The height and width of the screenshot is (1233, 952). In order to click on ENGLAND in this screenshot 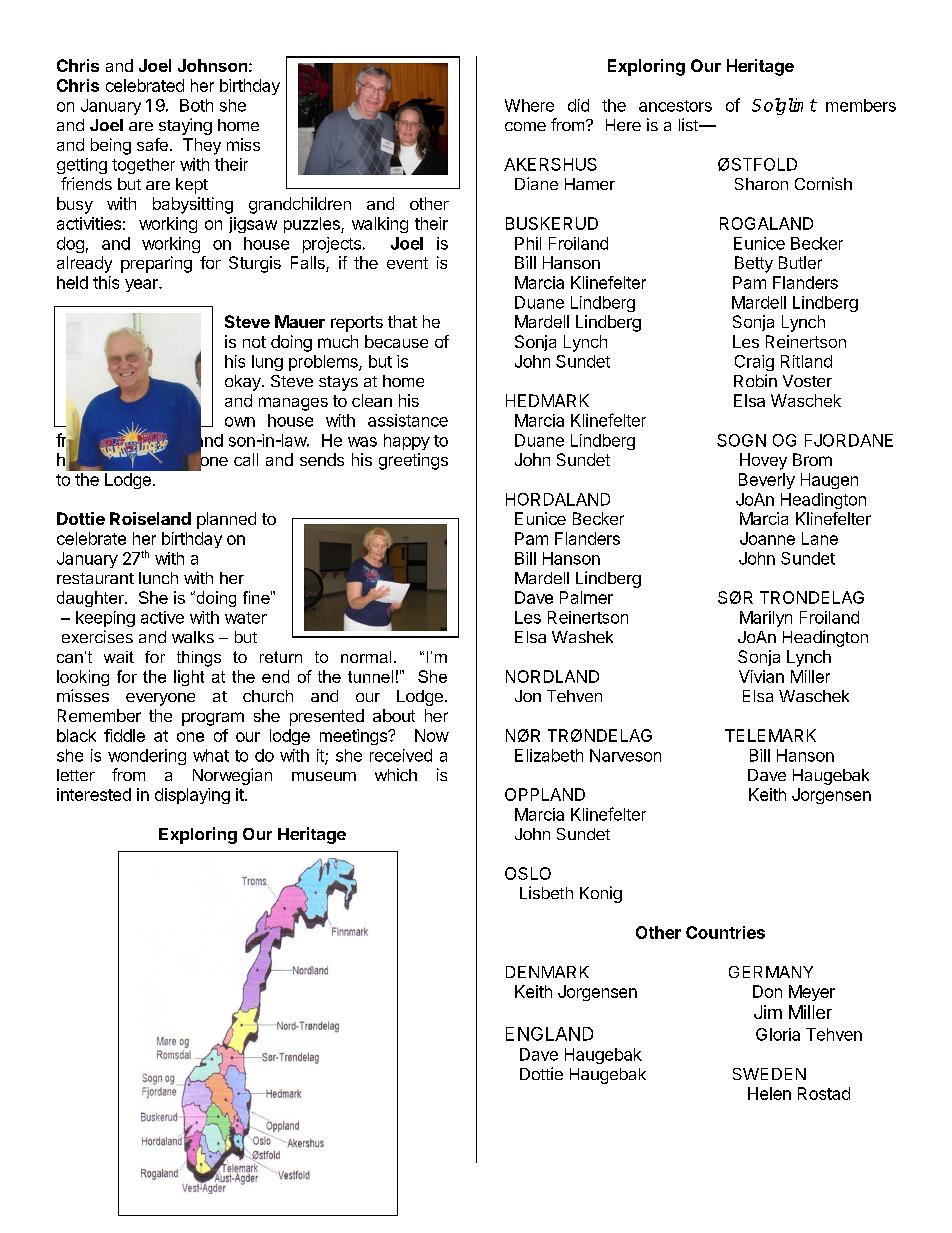, I will do `click(549, 1034)`.
